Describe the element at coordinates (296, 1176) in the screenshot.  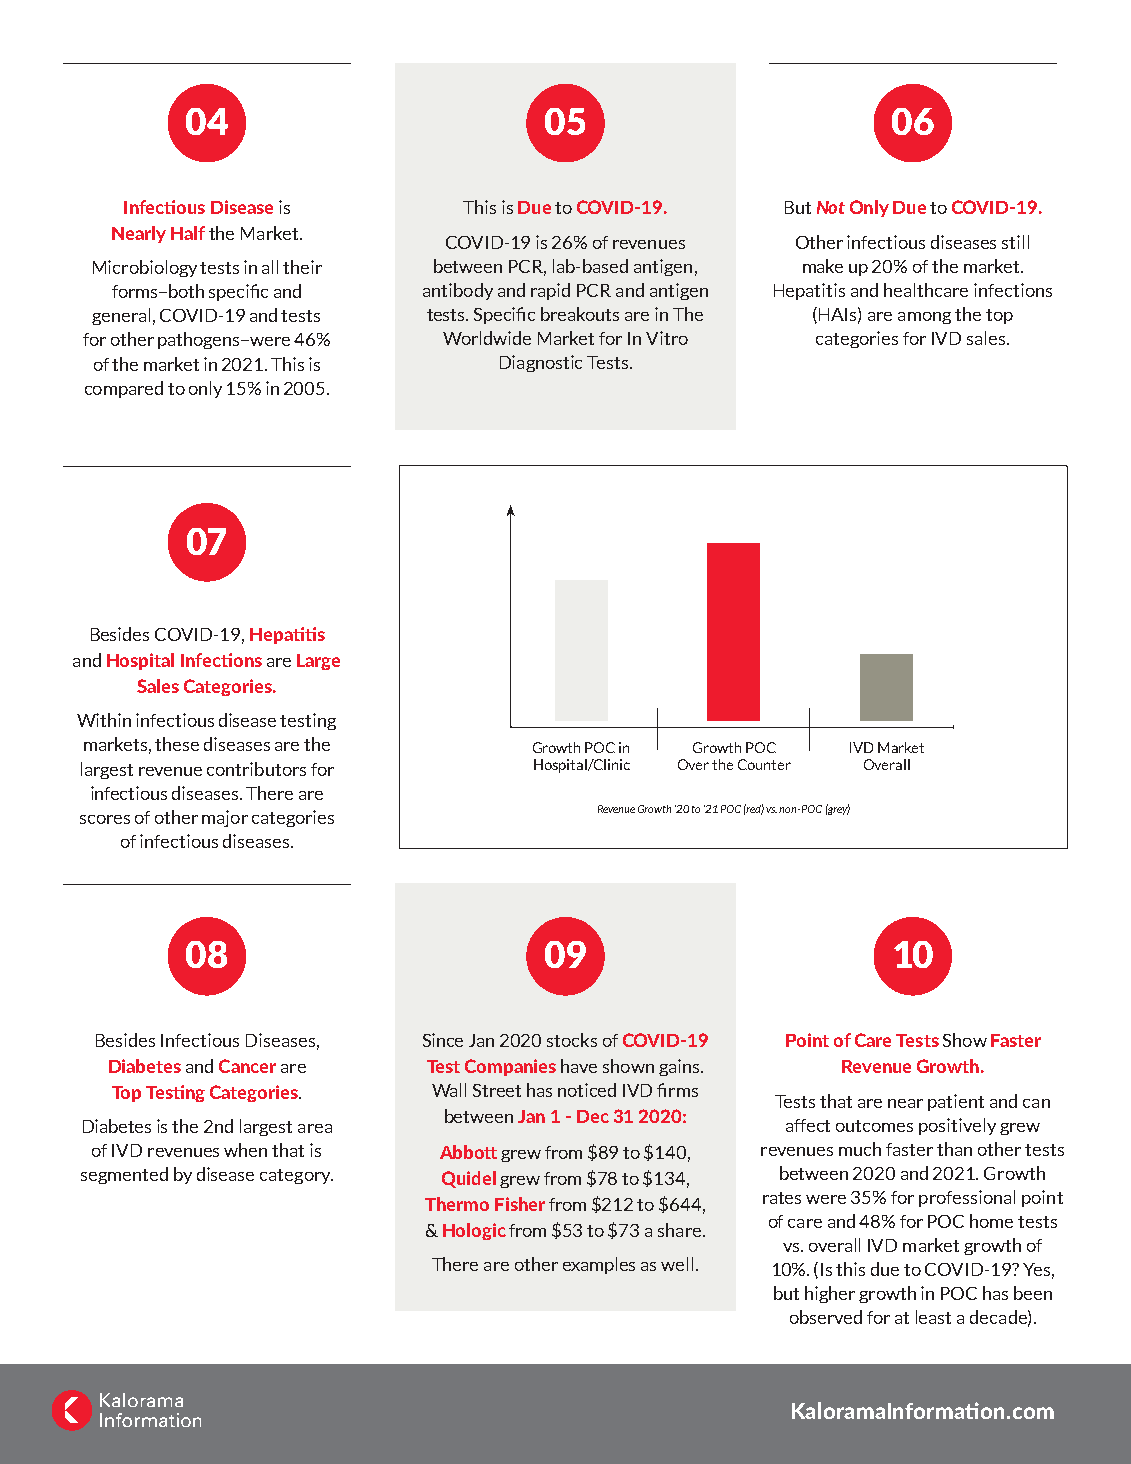
I see `category` at that location.
